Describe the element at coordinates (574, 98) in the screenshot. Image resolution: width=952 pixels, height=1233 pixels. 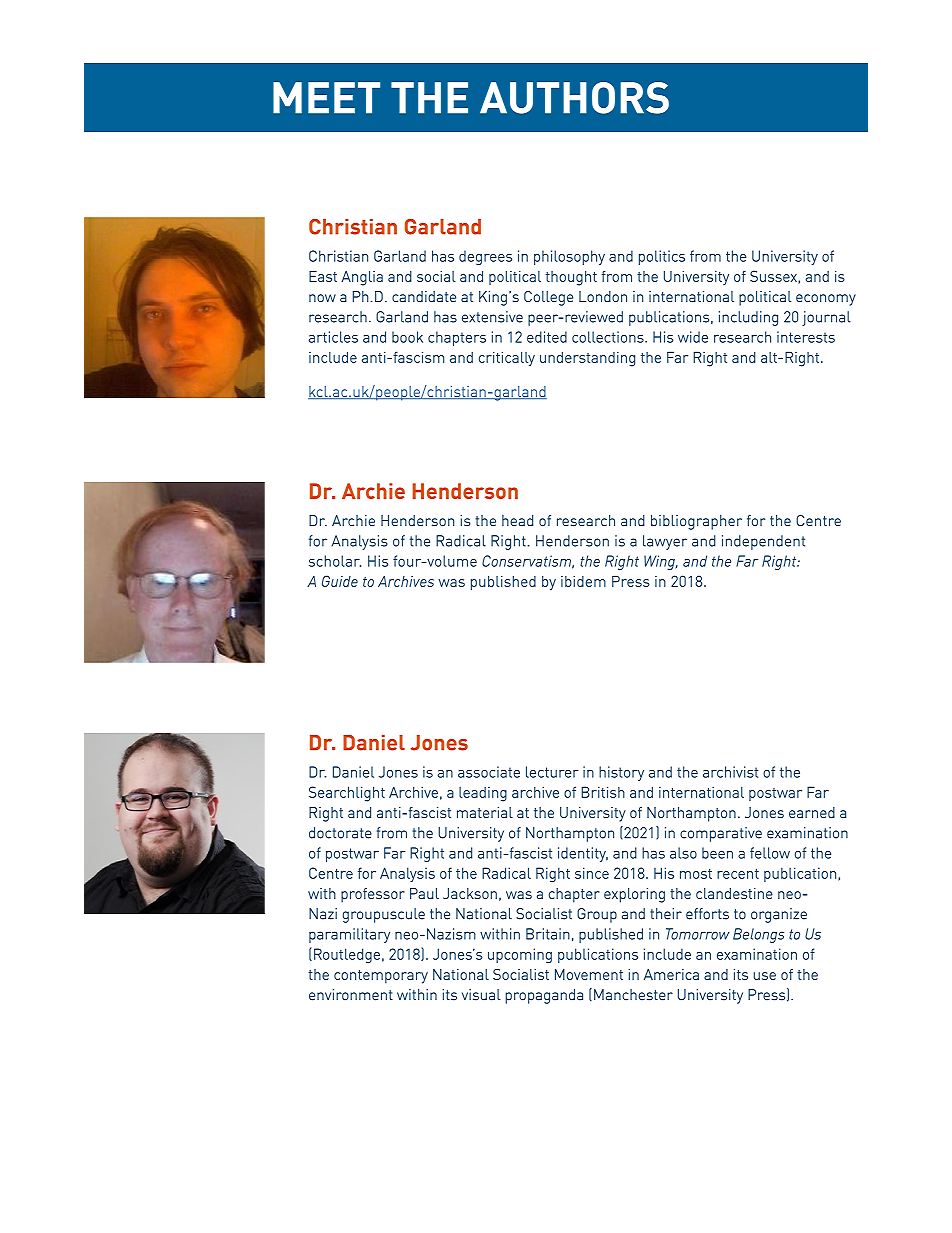
I see `AUTHORS` at that location.
